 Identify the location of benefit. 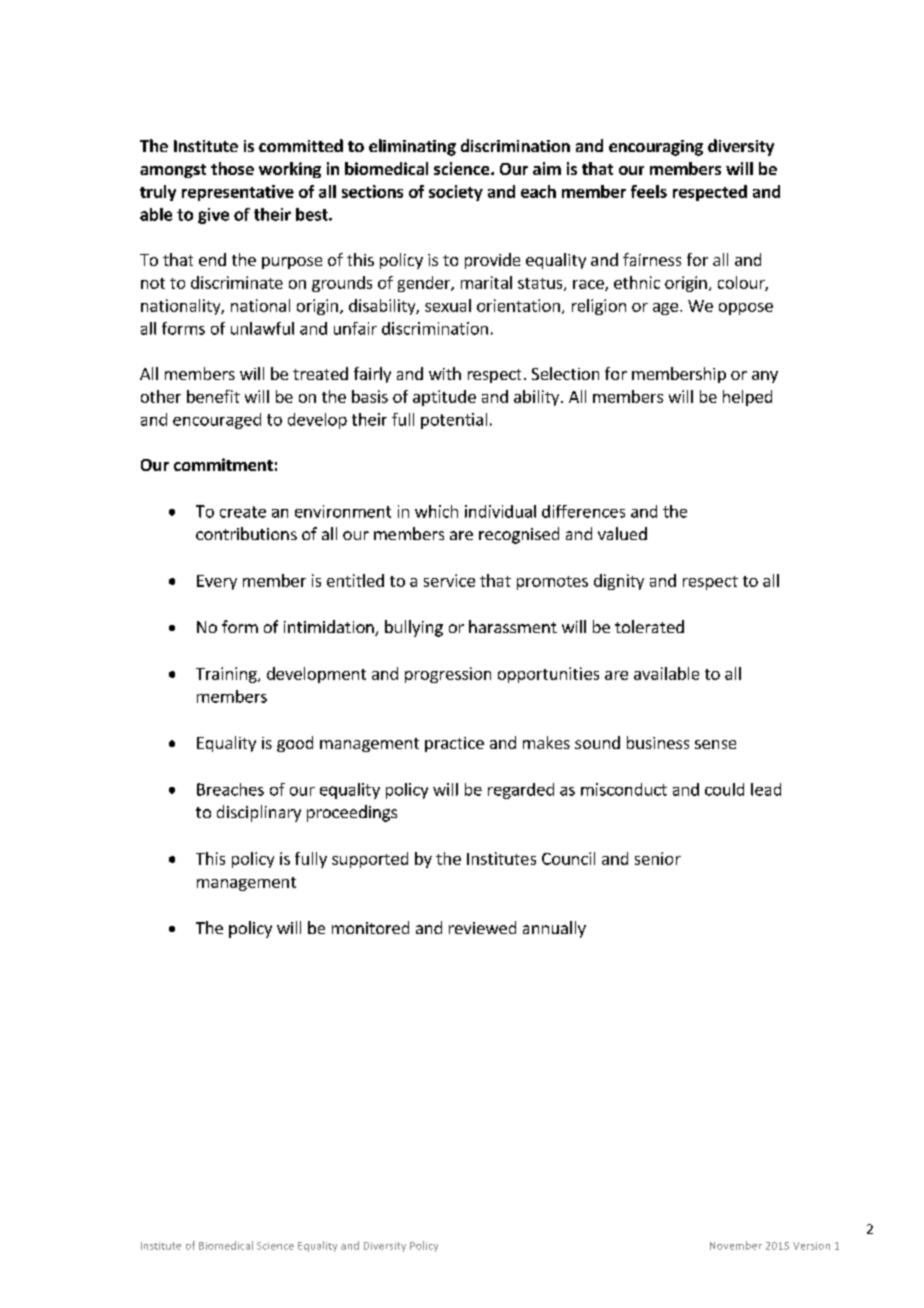
(213, 396).
